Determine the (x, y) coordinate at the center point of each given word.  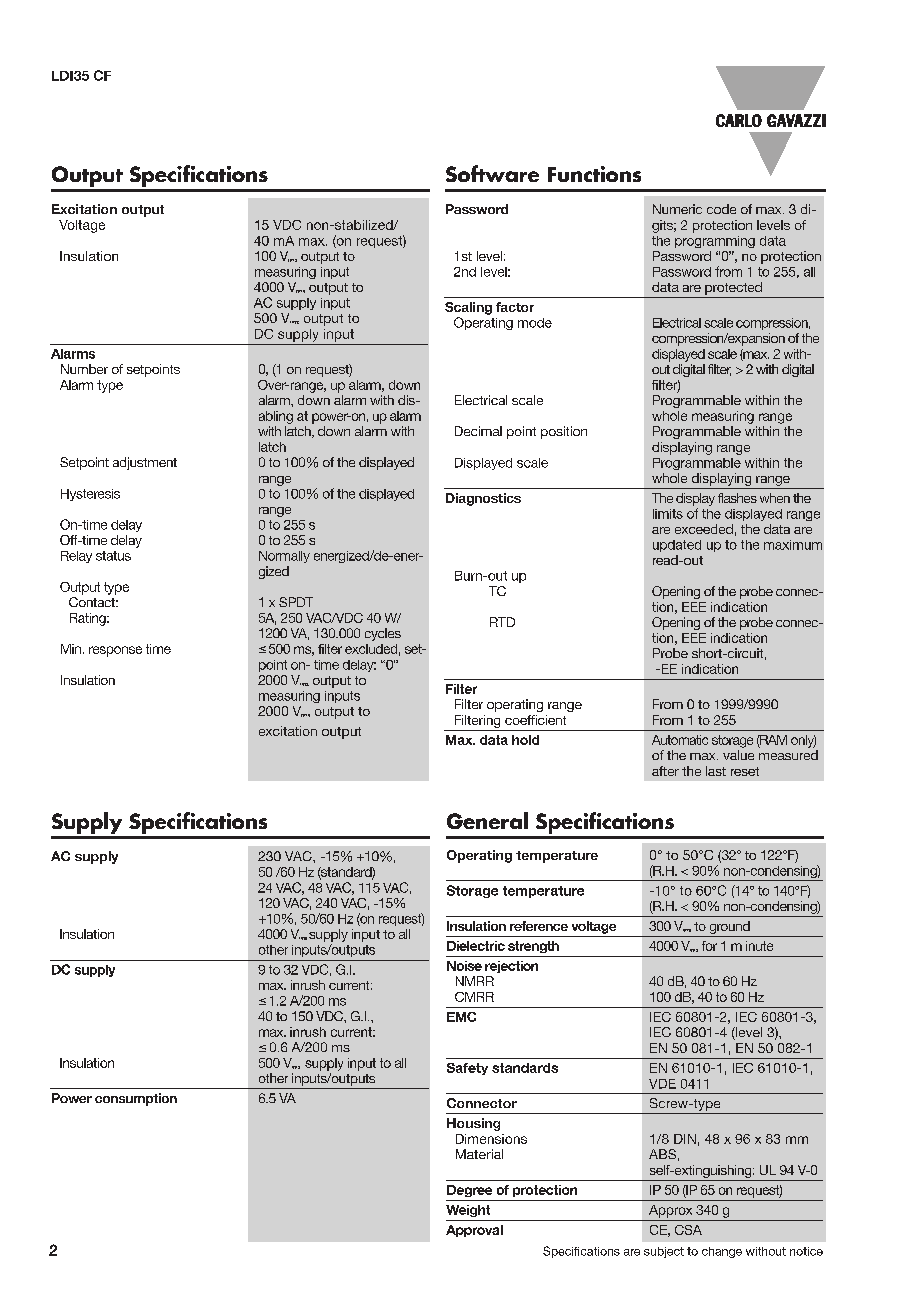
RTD (502, 622)
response (115, 651)
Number (84, 369)
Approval (474, 1231)
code (721, 209)
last (716, 771)
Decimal (478, 431)
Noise (464, 966)
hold (525, 740)
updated (677, 546)
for (709, 946)
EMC (461, 1017)
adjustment (145, 463)
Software (492, 173)
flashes (737, 498)
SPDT (296, 602)
